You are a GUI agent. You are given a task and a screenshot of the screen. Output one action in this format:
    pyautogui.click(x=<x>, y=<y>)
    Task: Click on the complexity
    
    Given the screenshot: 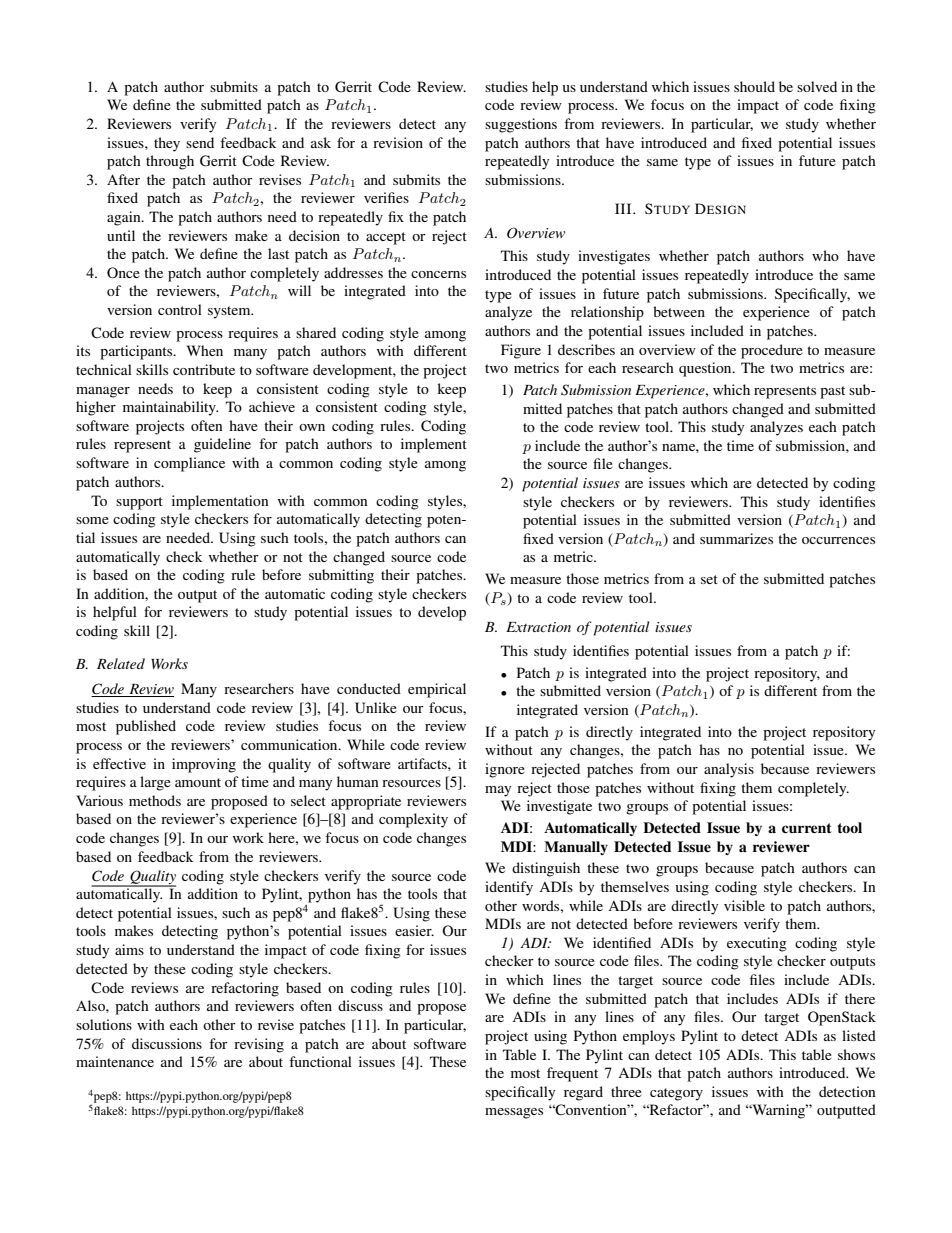 What is the action you would take?
    pyautogui.click(x=413, y=820)
